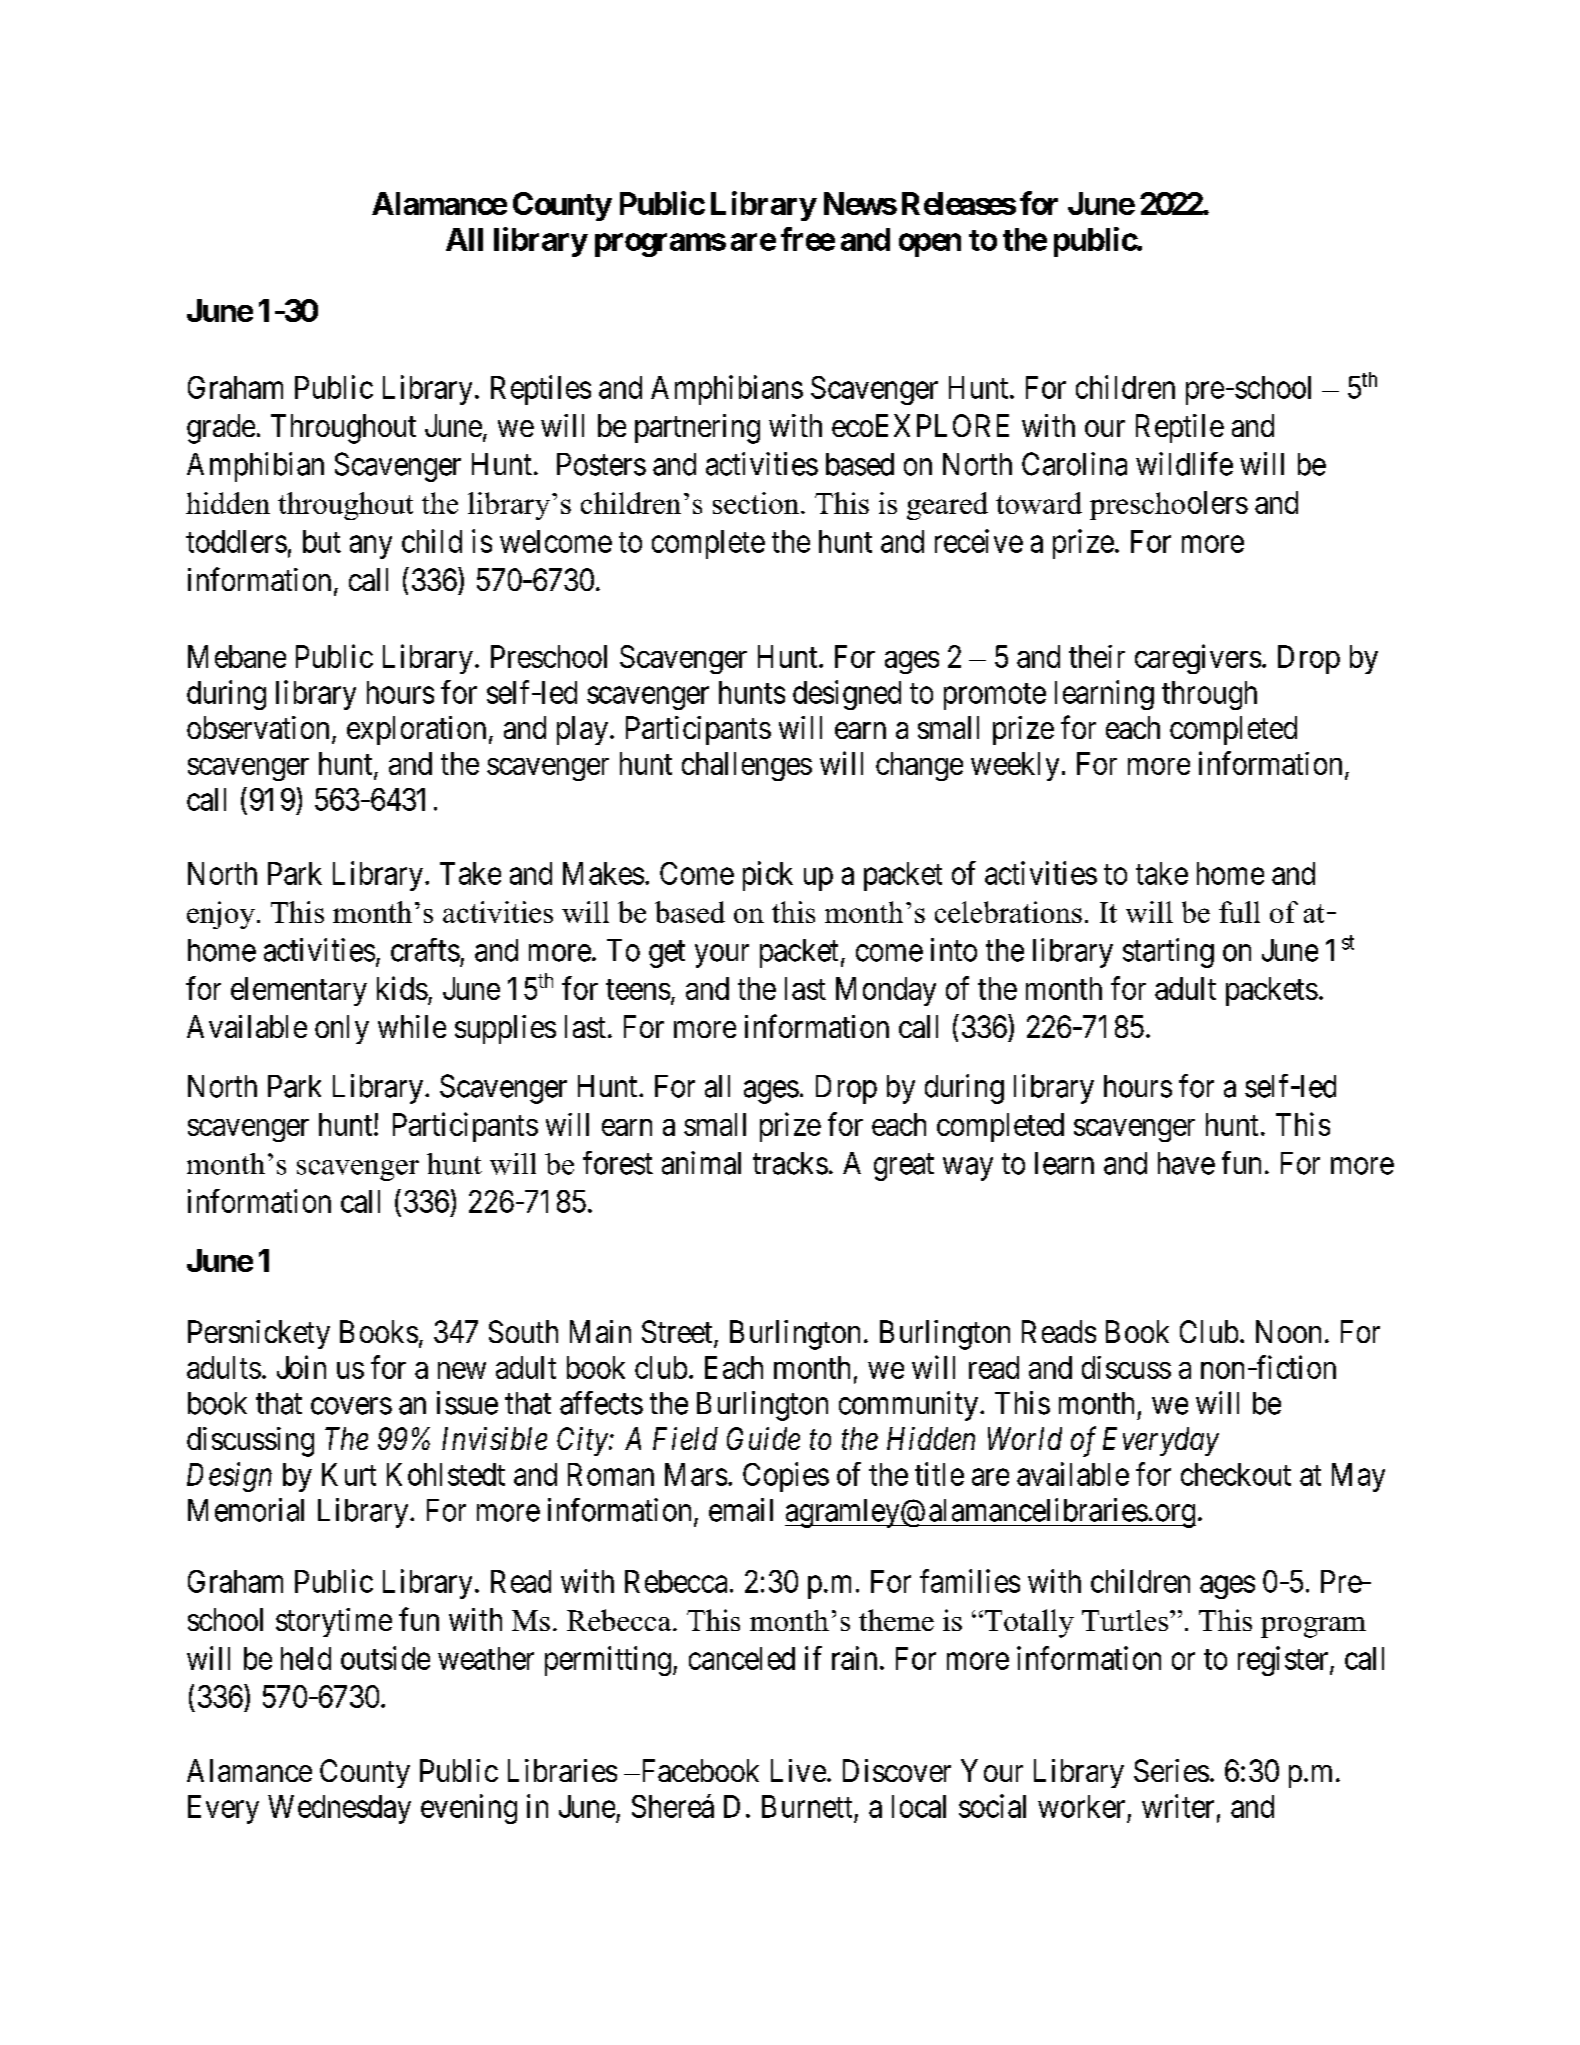 Image resolution: width=1580 pixels, height=2045 pixels. Describe the element at coordinates (339, 1809) in the screenshot. I see `Wednesday` at that location.
